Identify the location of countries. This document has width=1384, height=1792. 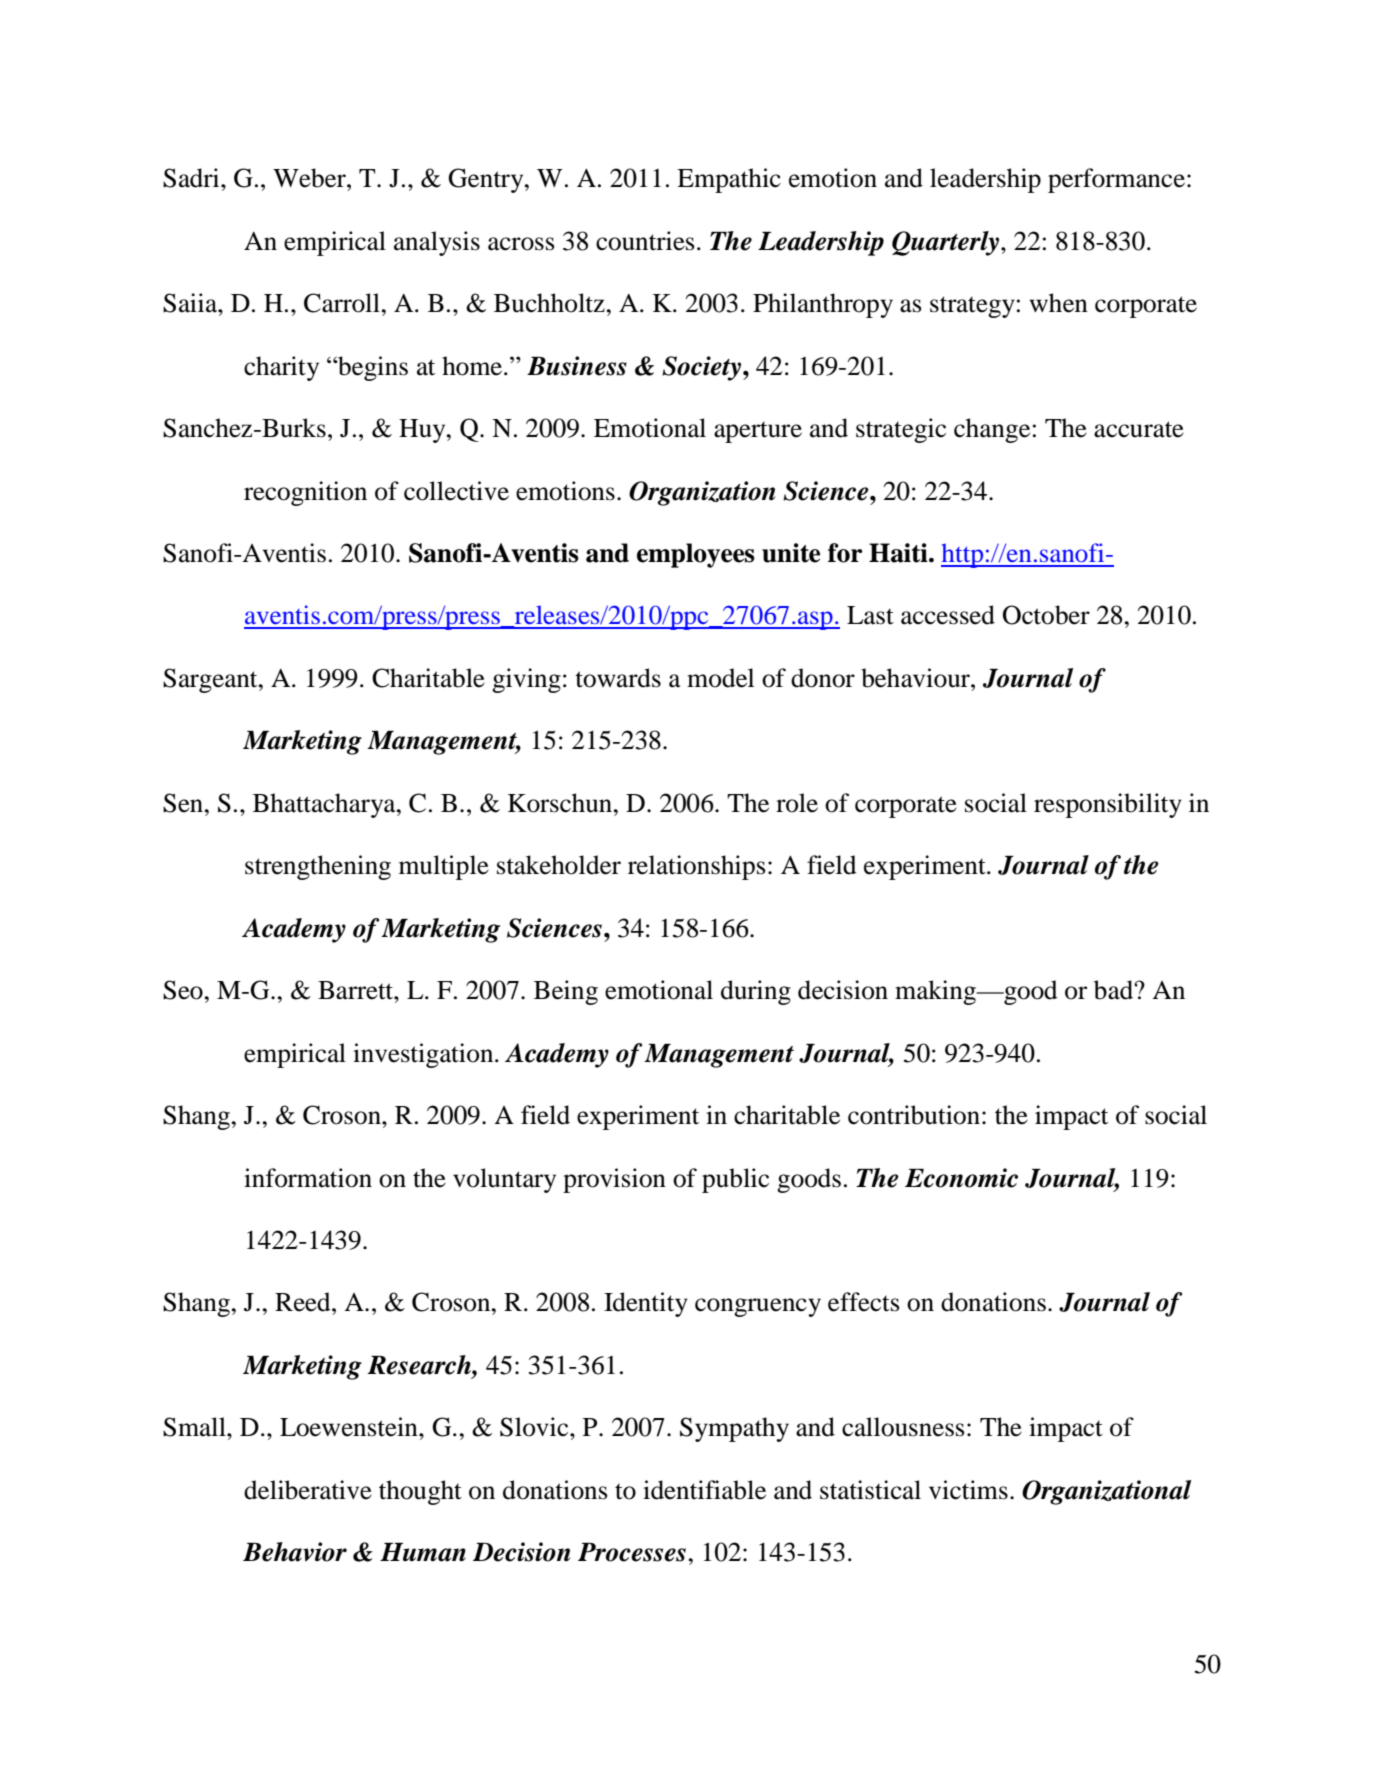
(645, 241).
